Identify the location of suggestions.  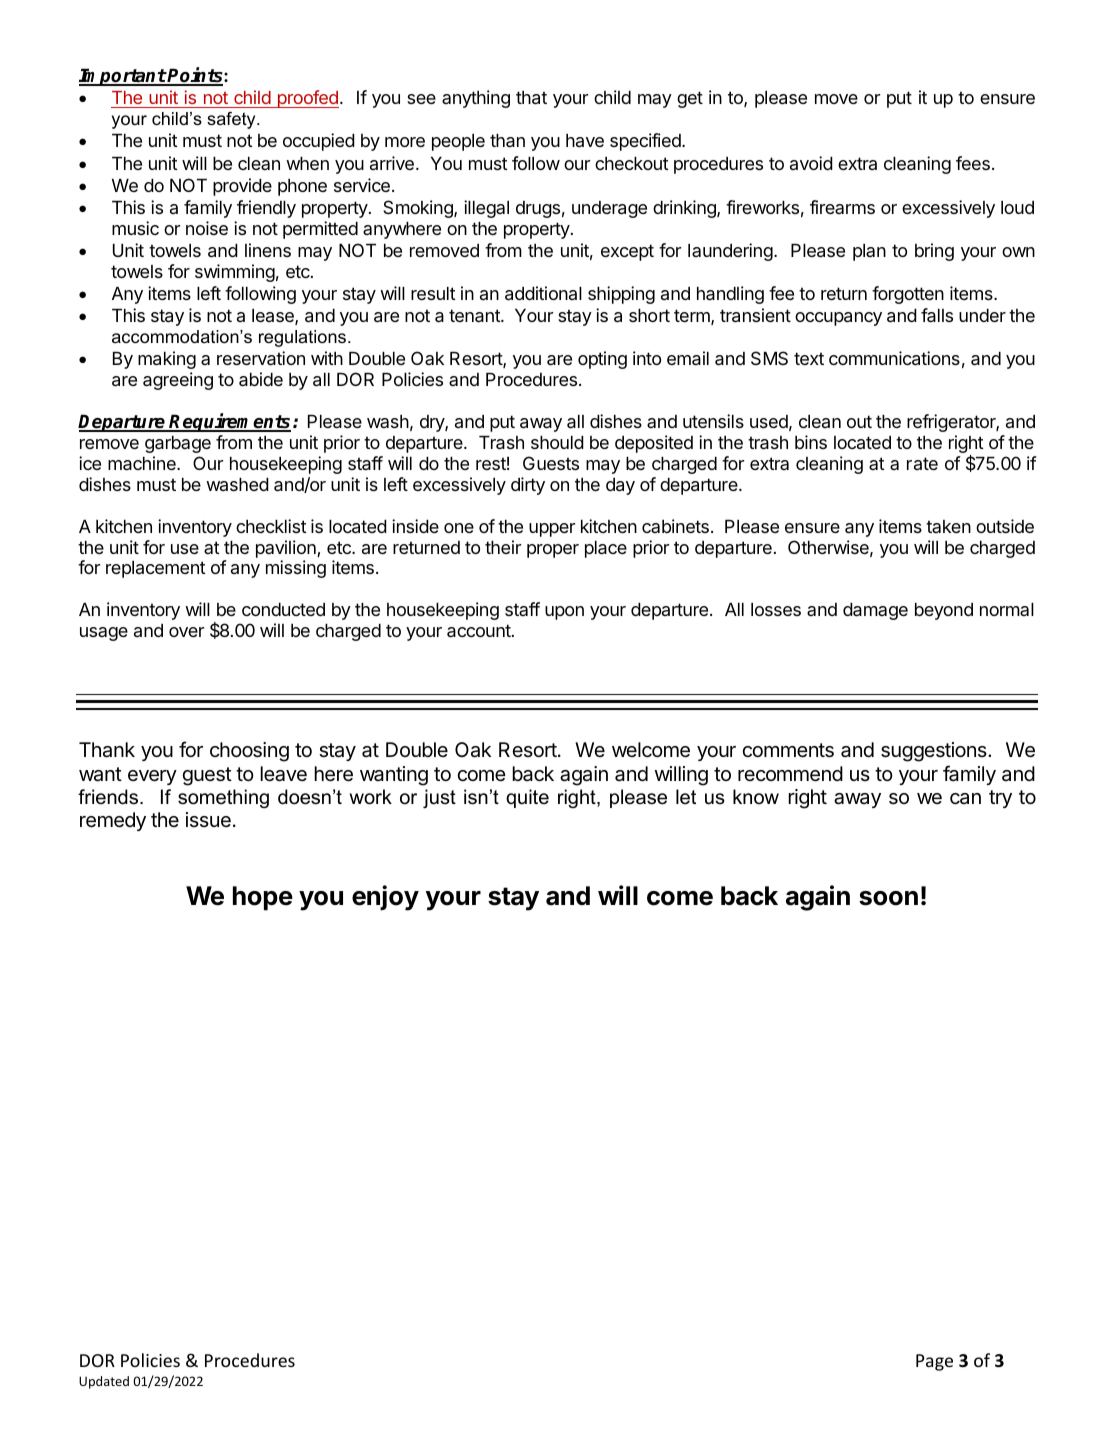
(935, 752).
